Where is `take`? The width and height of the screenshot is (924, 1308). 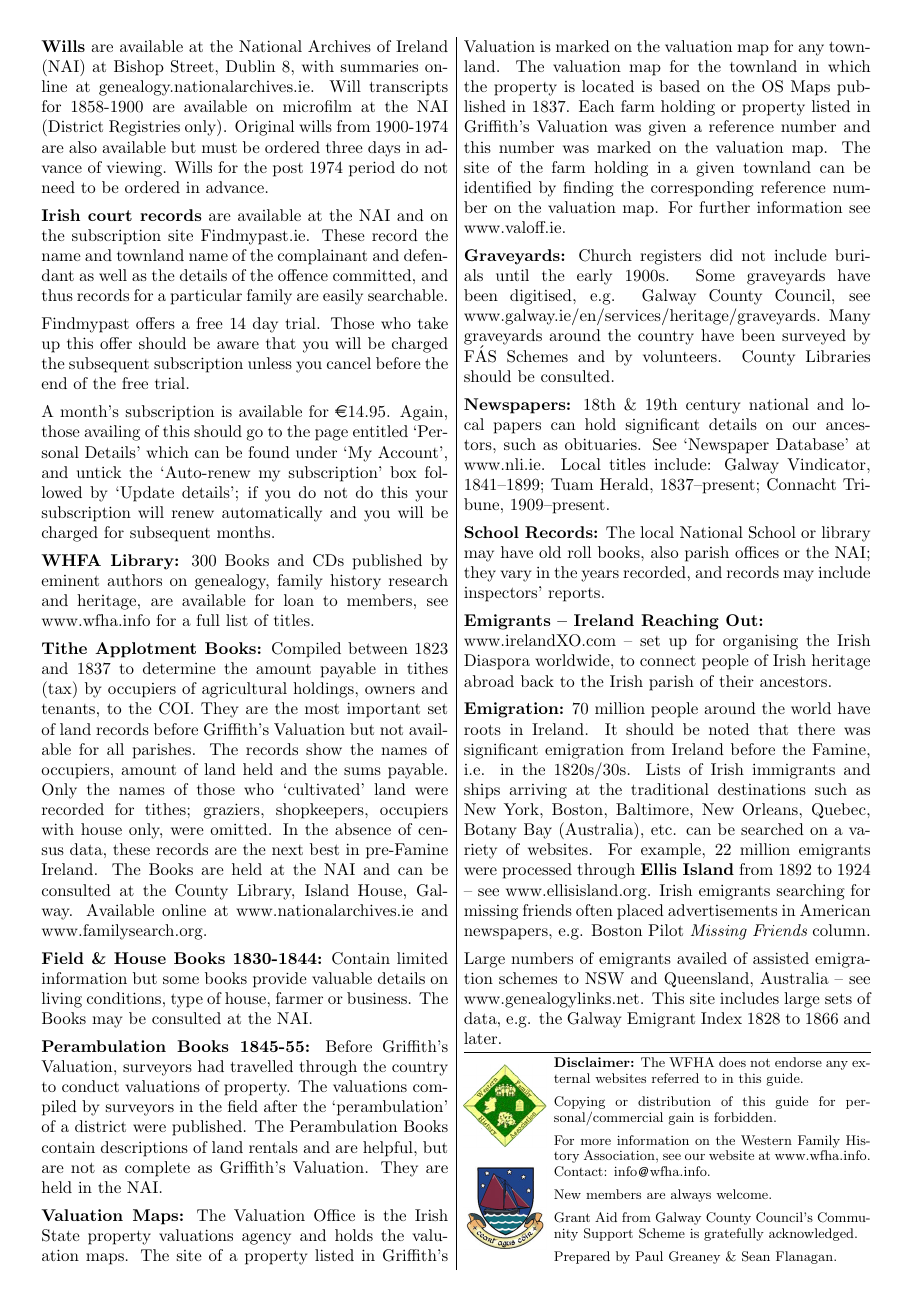 take is located at coordinates (433, 323).
